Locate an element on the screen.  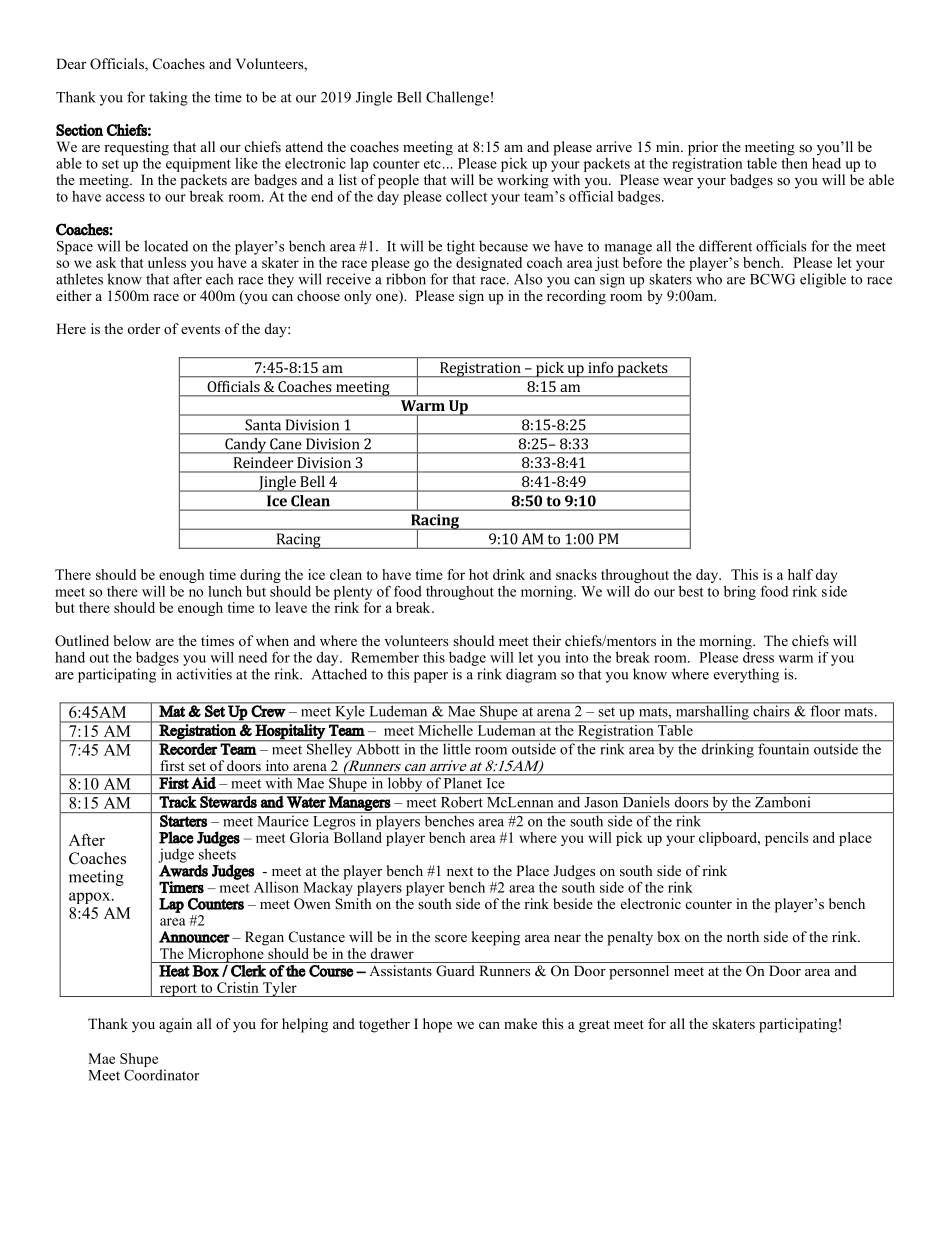
taking is located at coordinates (168, 98).
